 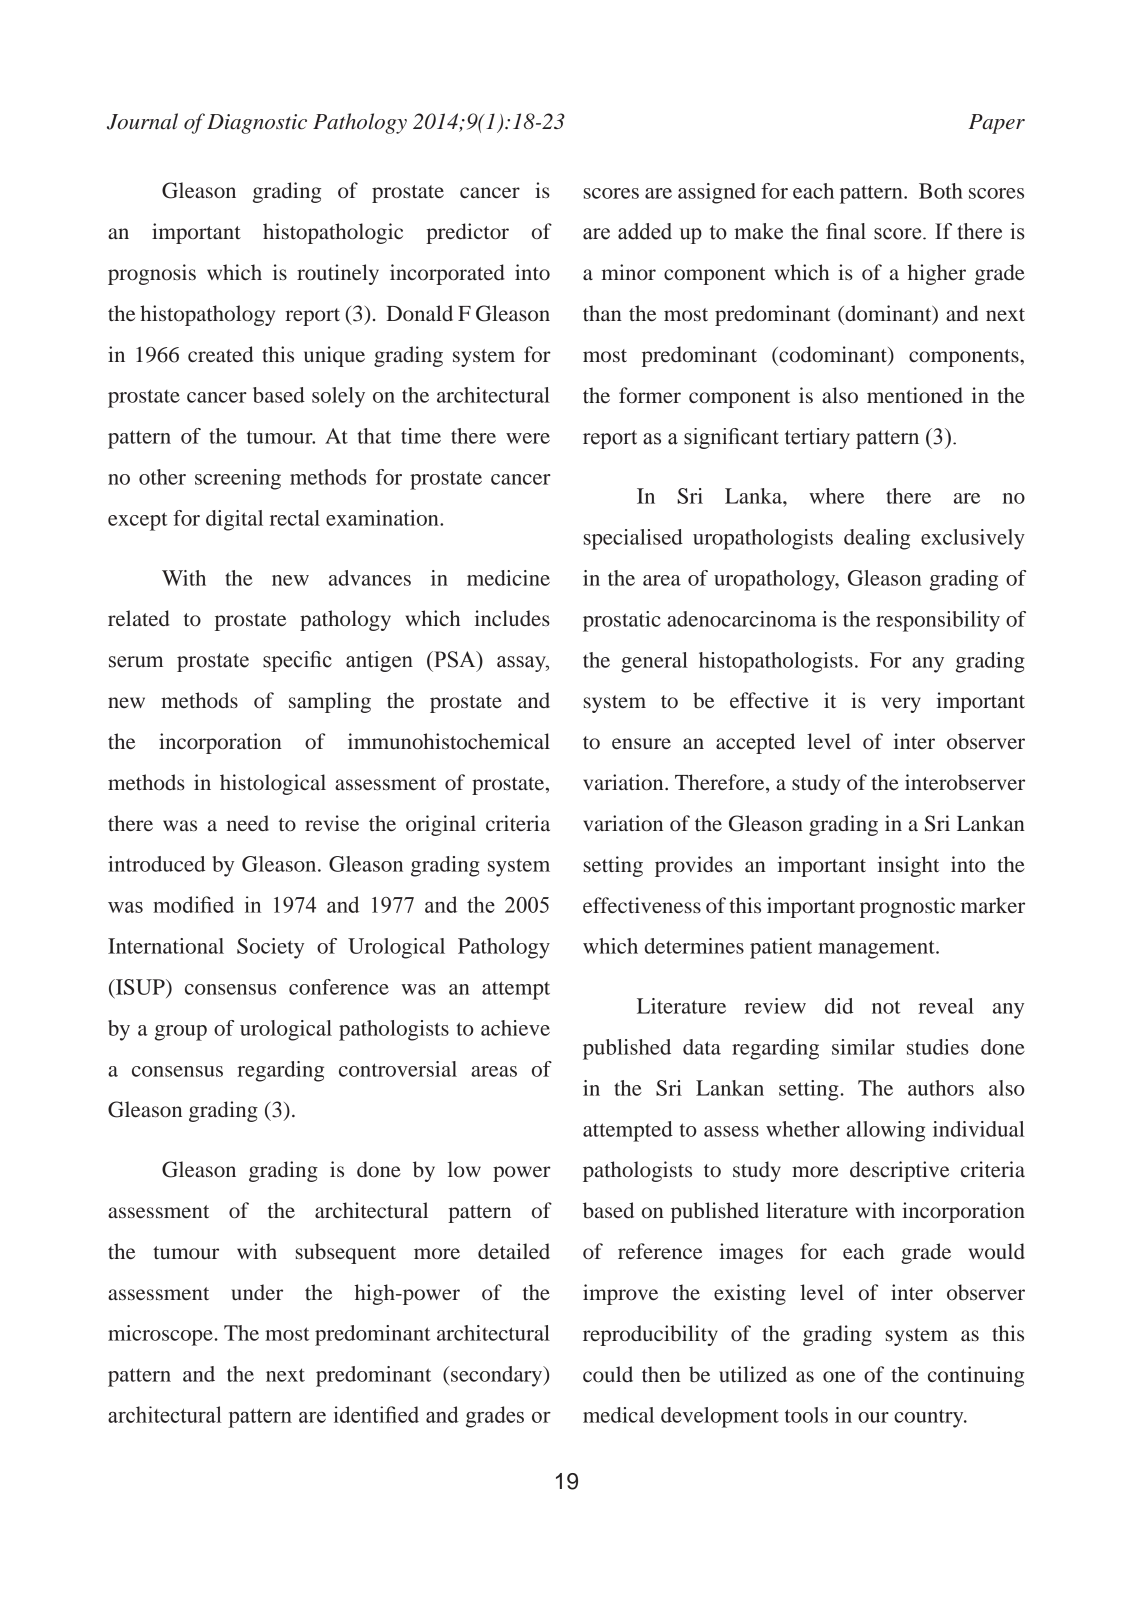 What do you see at coordinates (836, 496) in the screenshot?
I see `where` at bounding box center [836, 496].
